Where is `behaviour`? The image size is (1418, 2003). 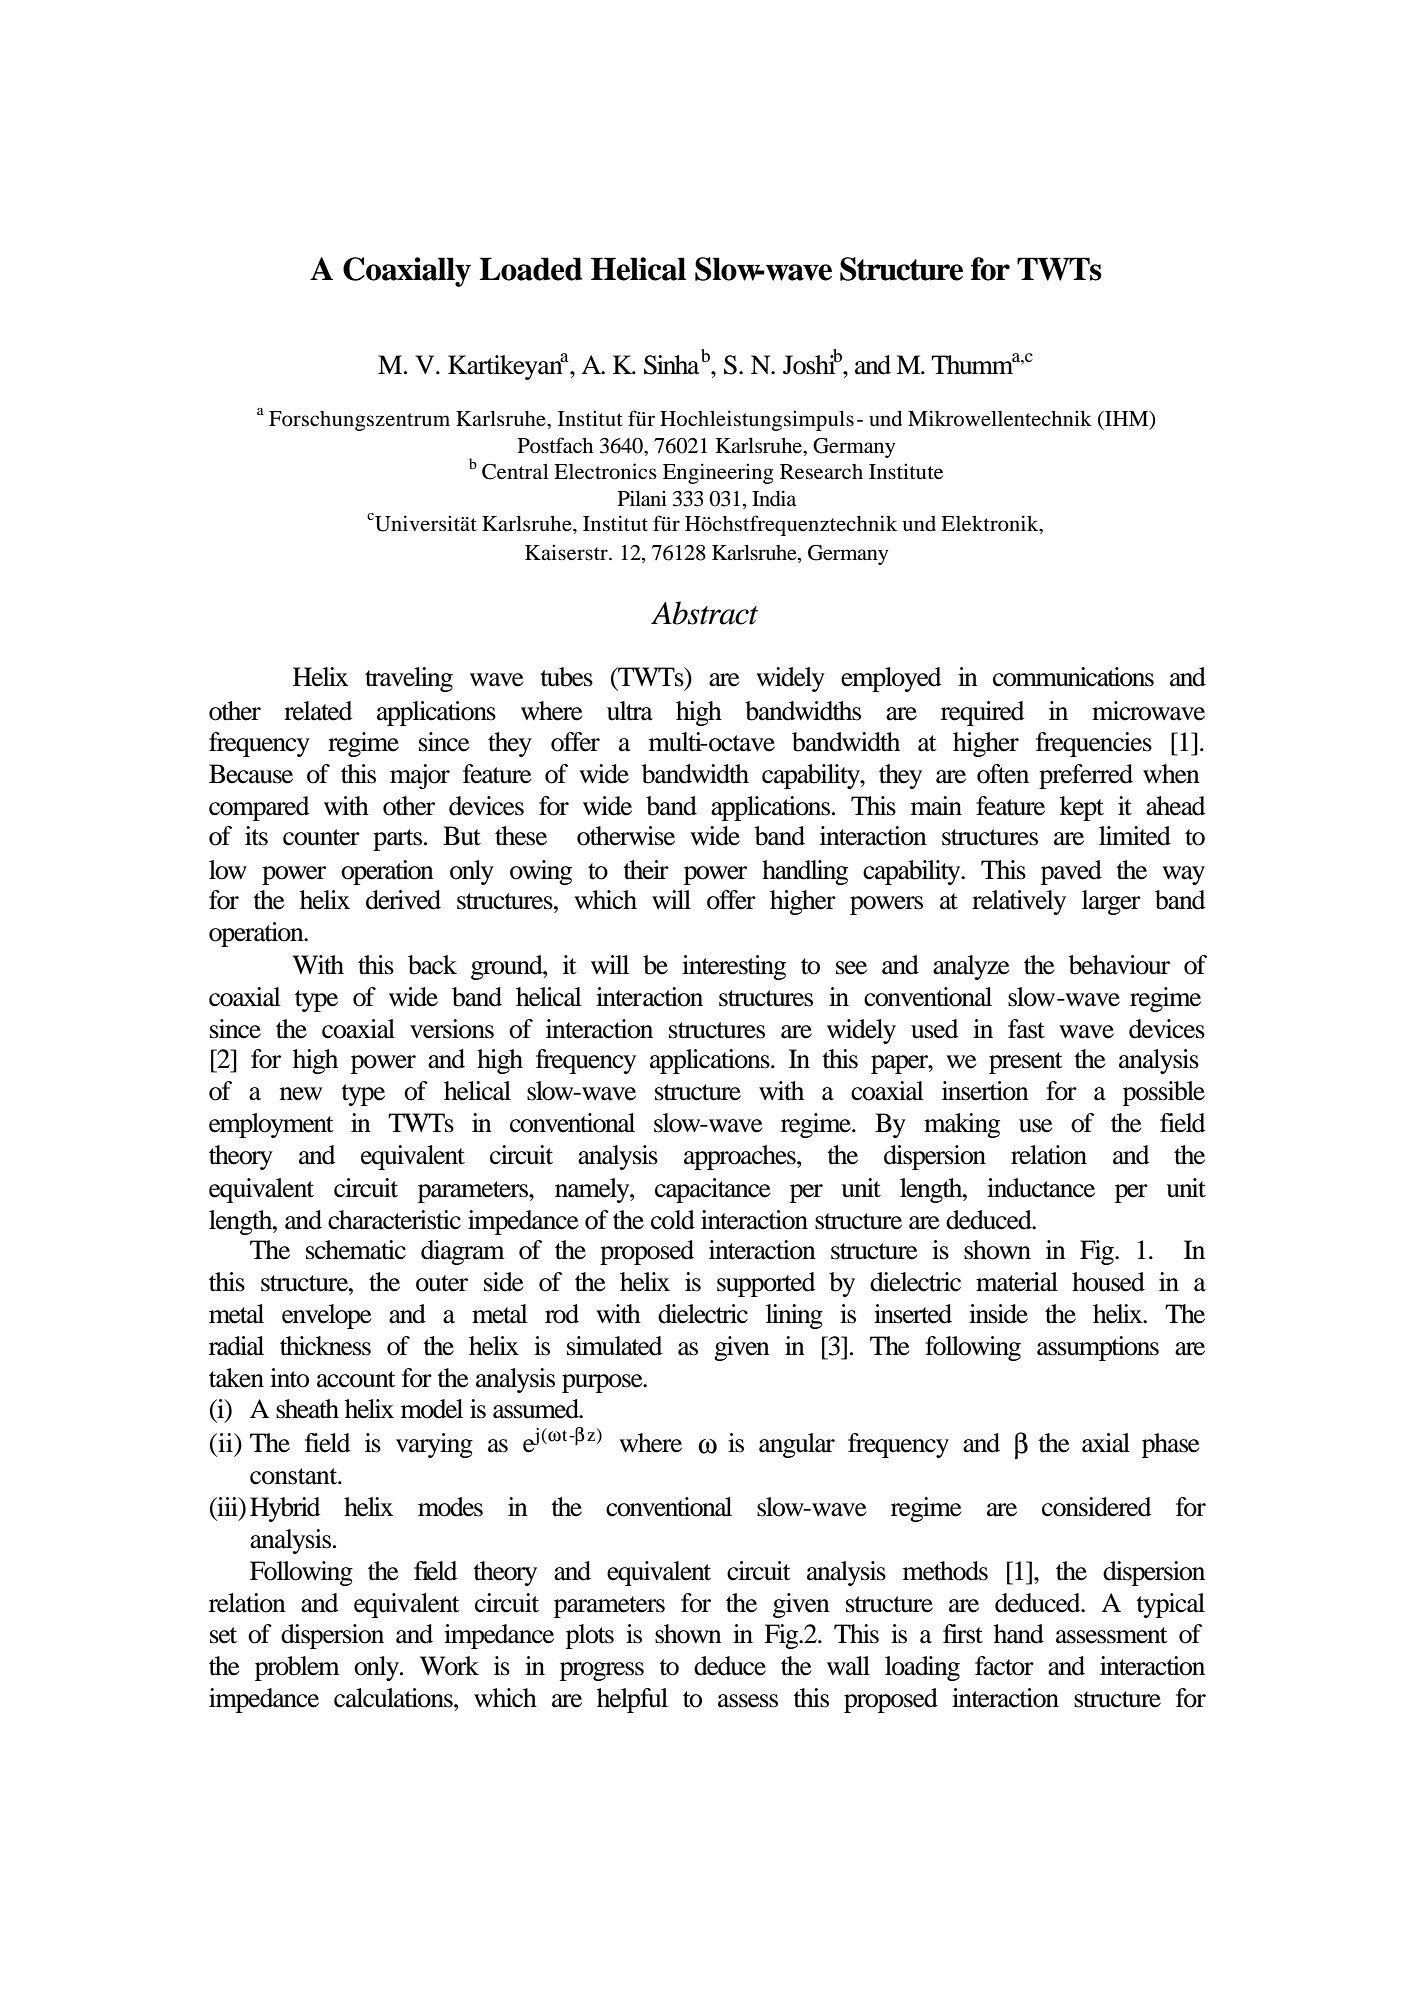 behaviour is located at coordinates (1119, 965).
